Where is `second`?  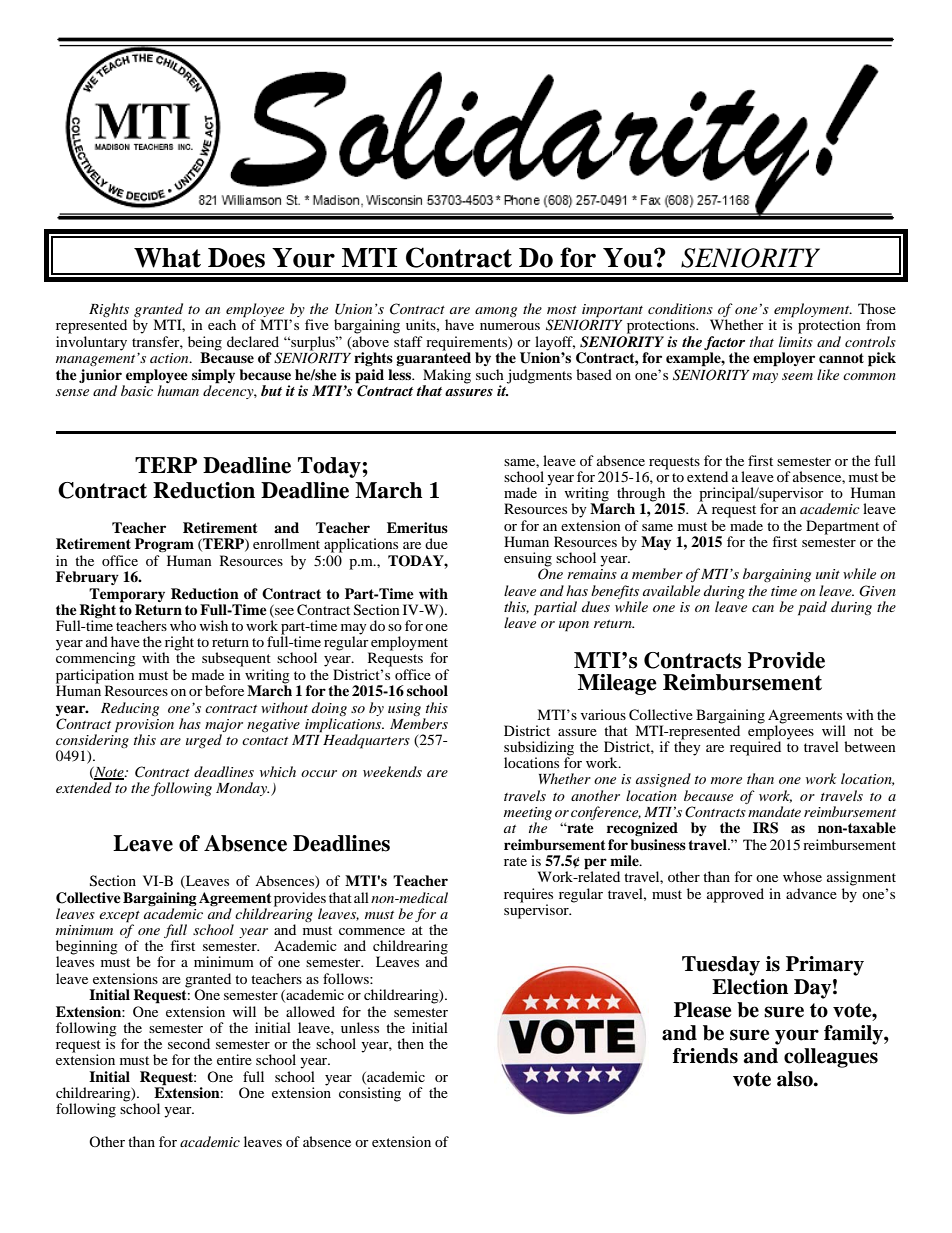 second is located at coordinates (189, 1043).
